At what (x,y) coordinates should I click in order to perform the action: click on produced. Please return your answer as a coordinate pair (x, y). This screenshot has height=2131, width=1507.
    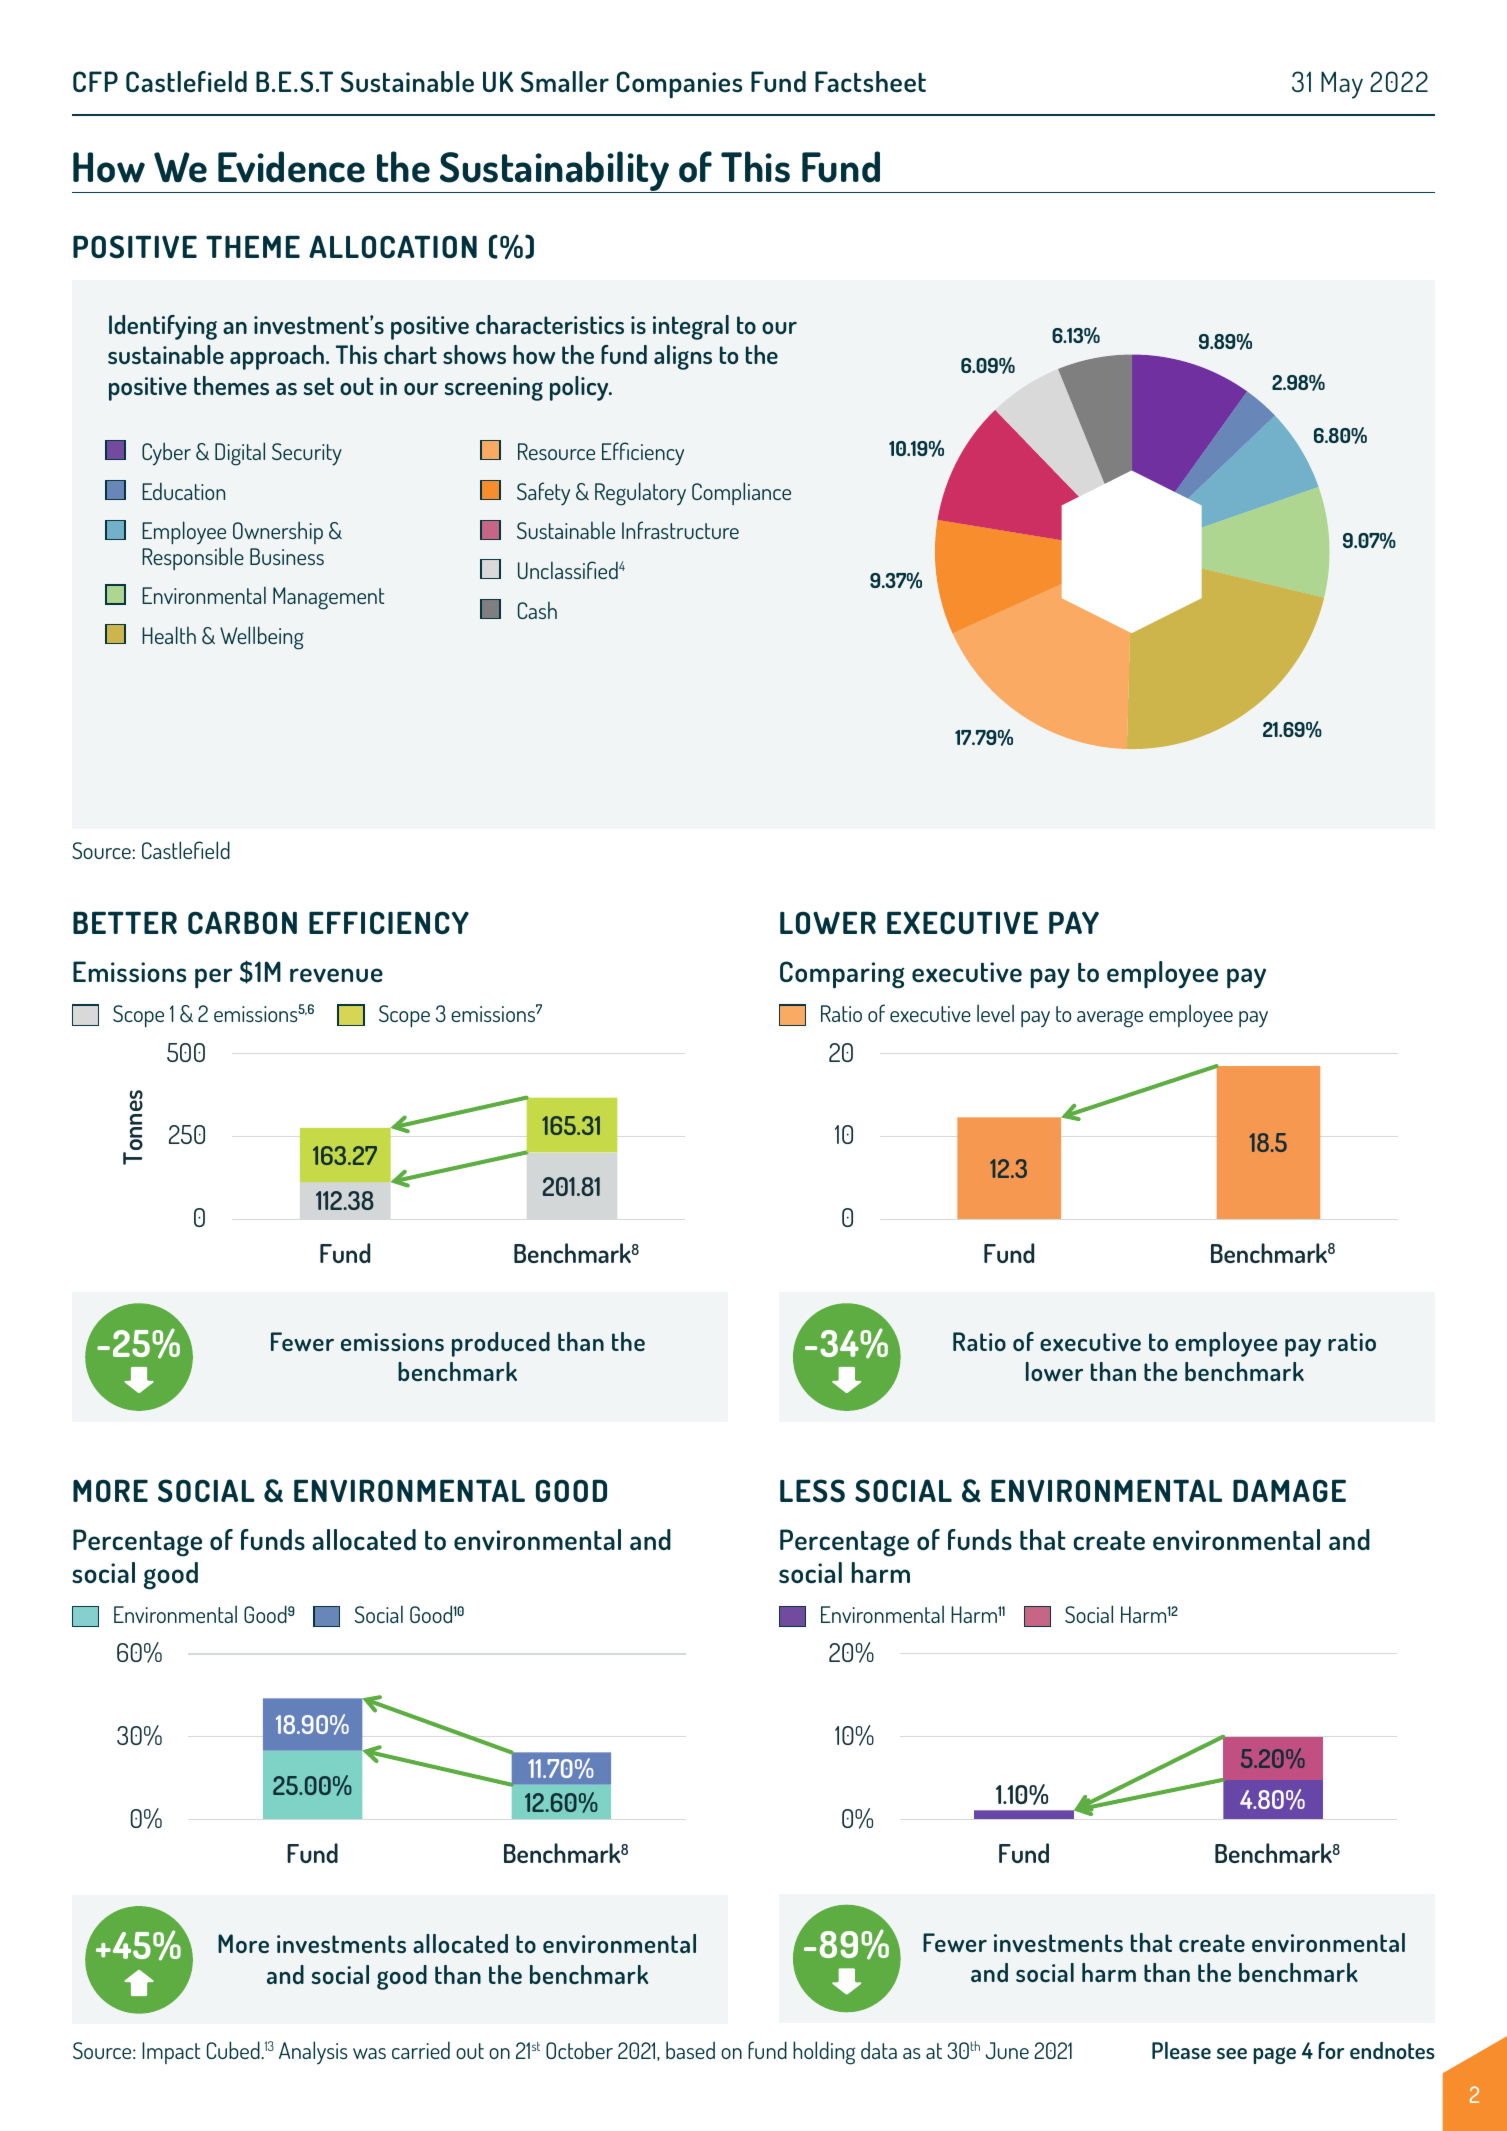
    Looking at the image, I should click on (501, 1344).
